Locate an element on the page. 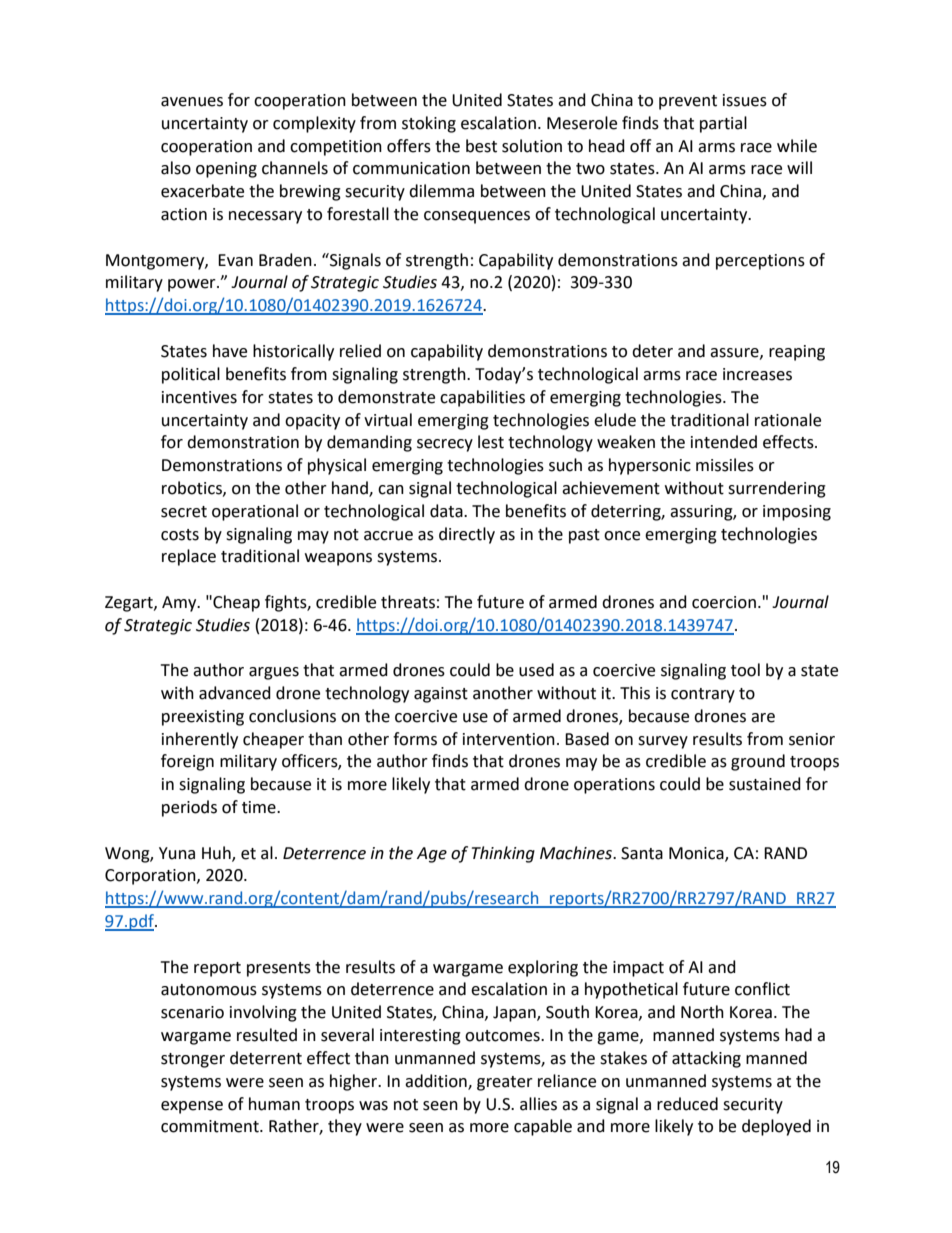  directly is located at coordinates (467, 535).
